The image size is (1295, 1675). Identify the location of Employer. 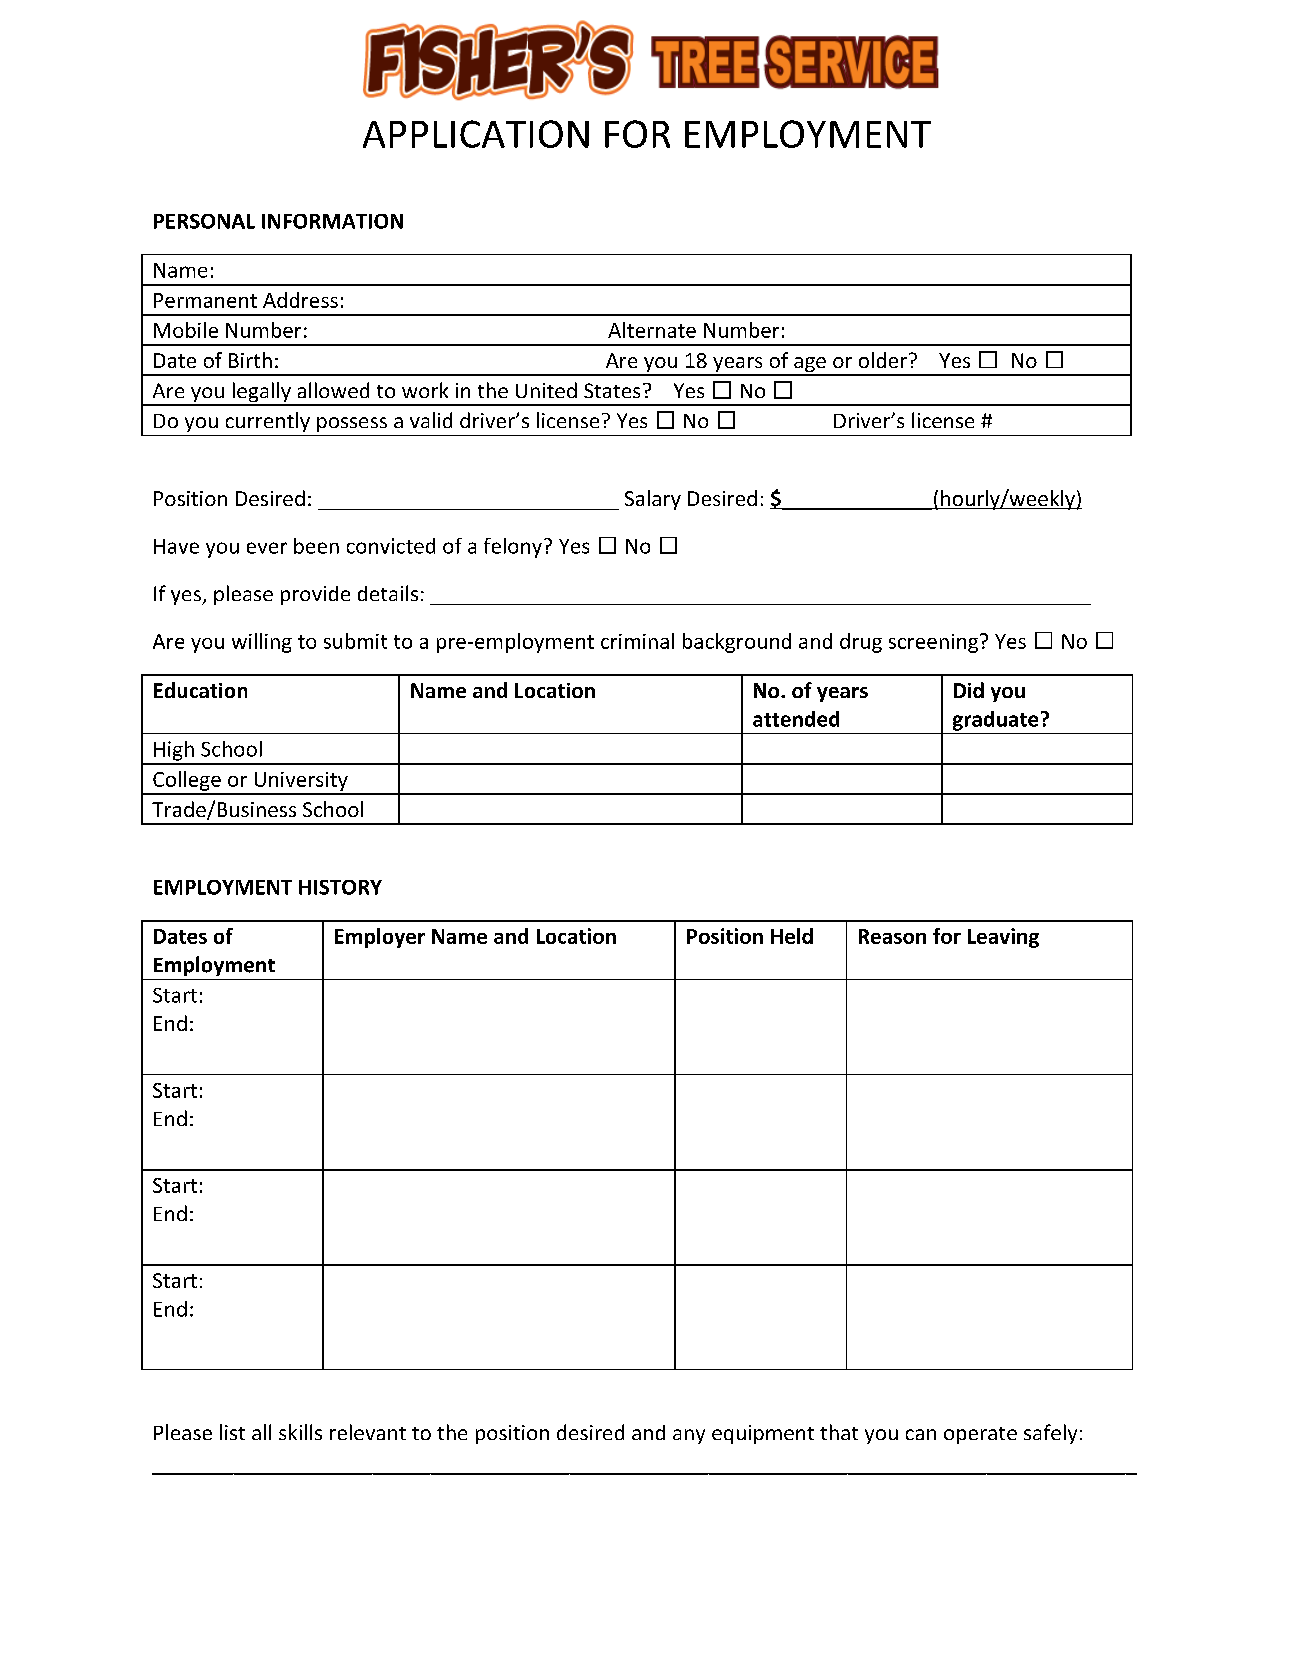
(380, 938).
